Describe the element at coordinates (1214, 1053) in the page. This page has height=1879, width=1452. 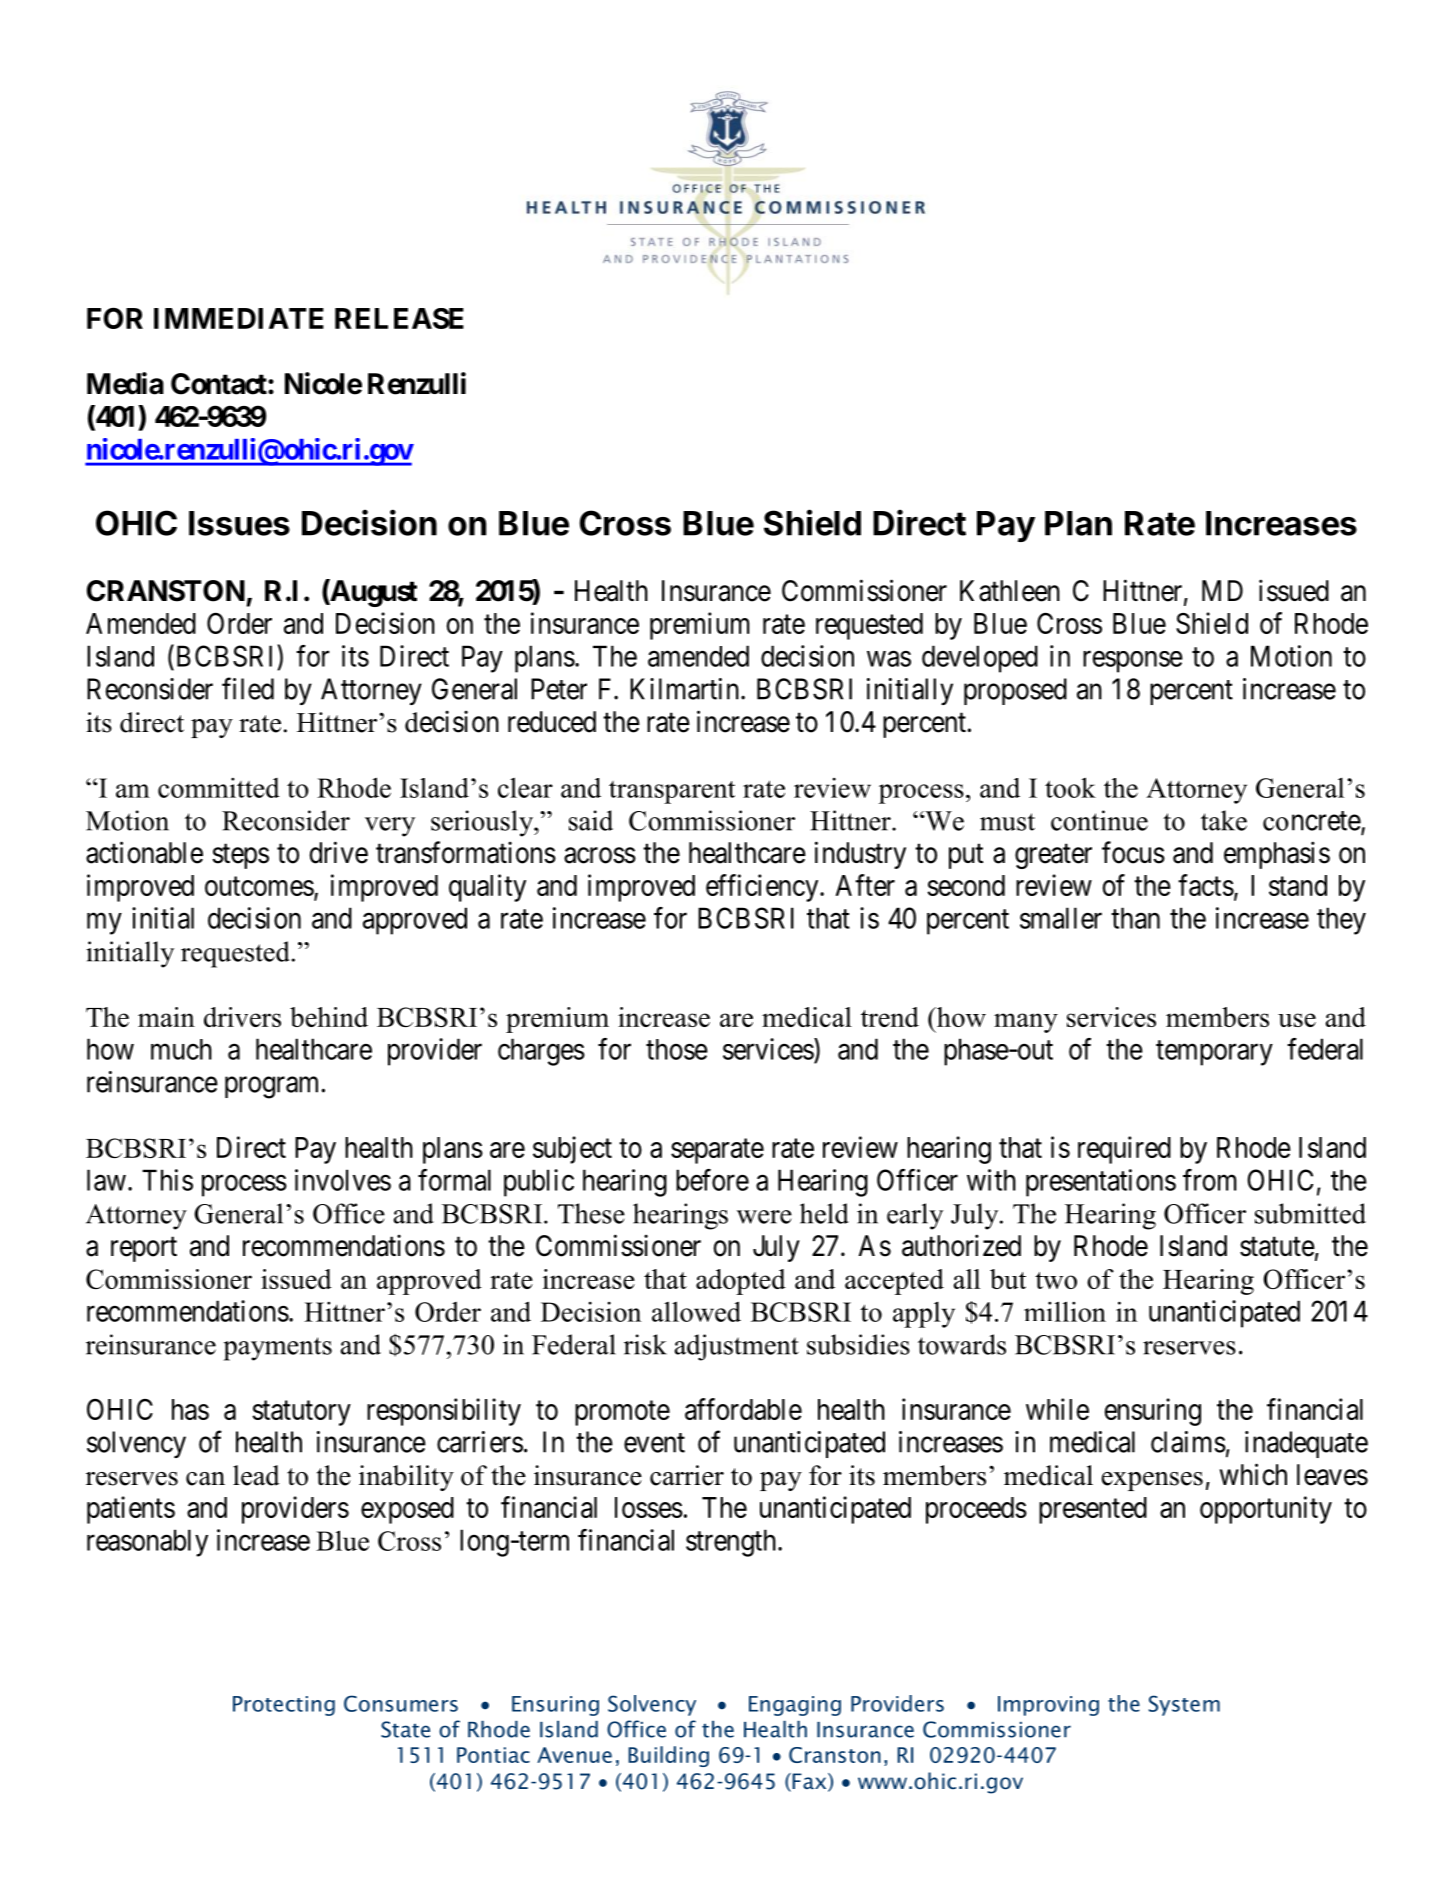
I see `temporary` at that location.
